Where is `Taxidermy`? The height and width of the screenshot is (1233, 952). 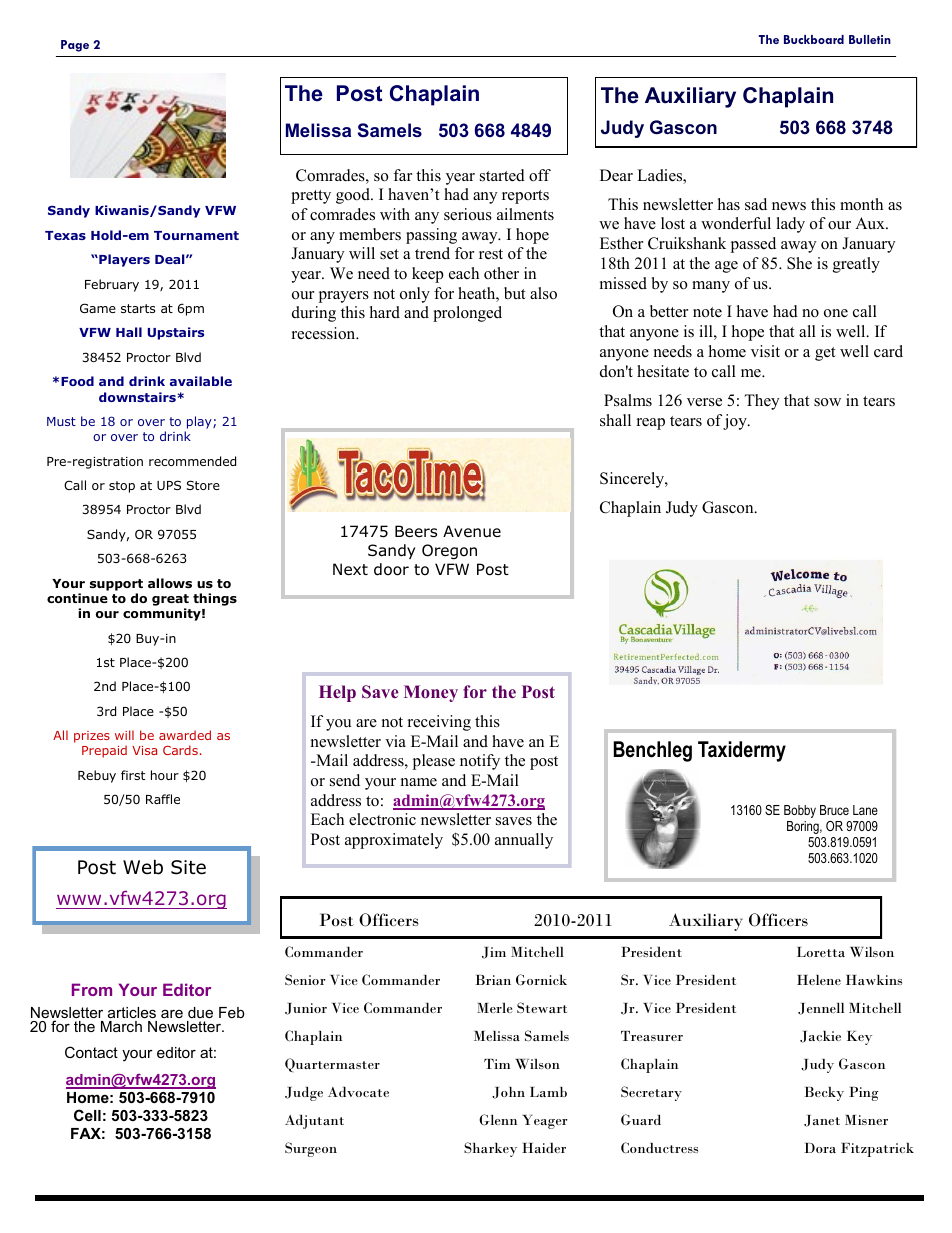 Taxidermy is located at coordinates (742, 751).
